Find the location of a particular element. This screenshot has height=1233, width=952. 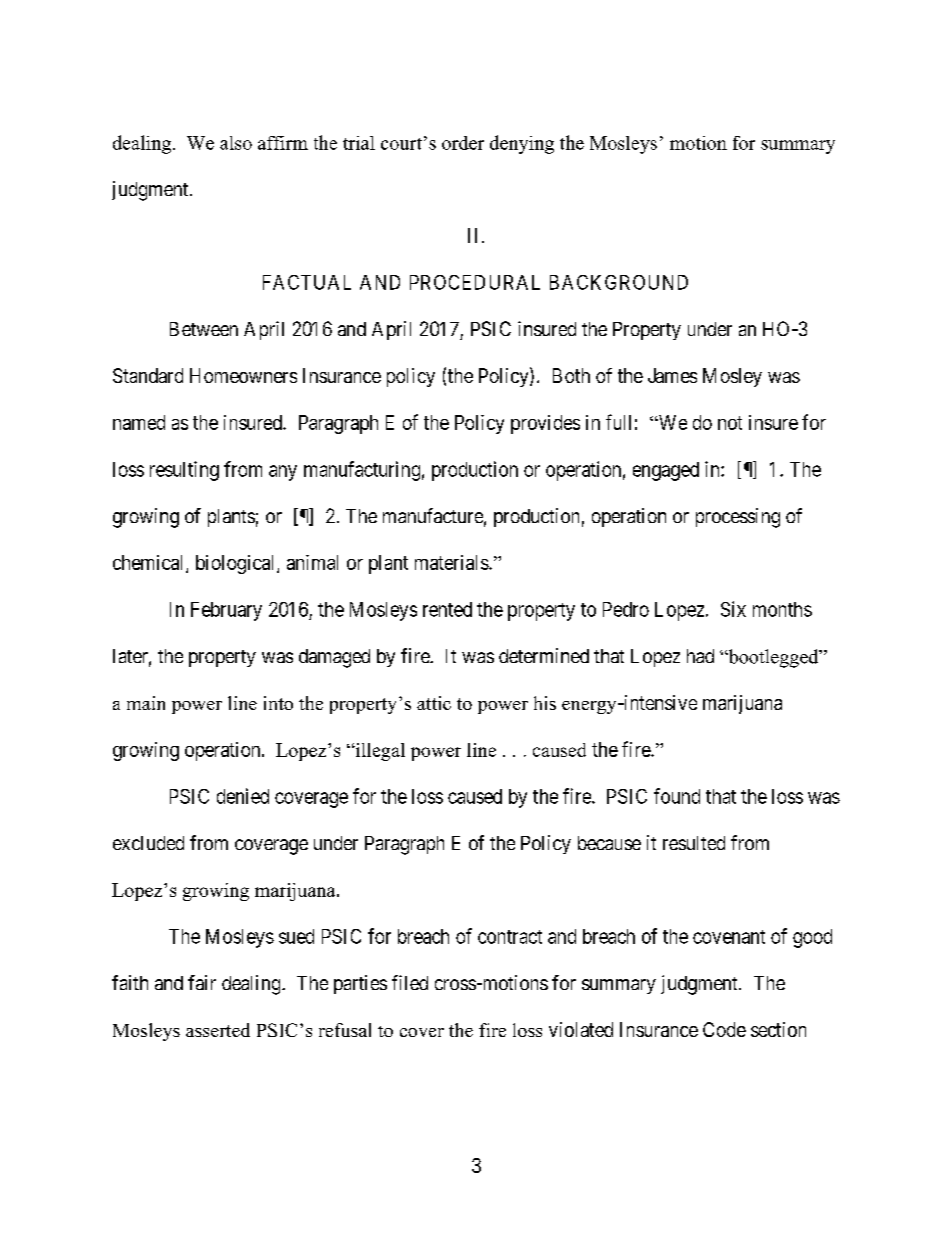

found is located at coordinates (677, 796).
